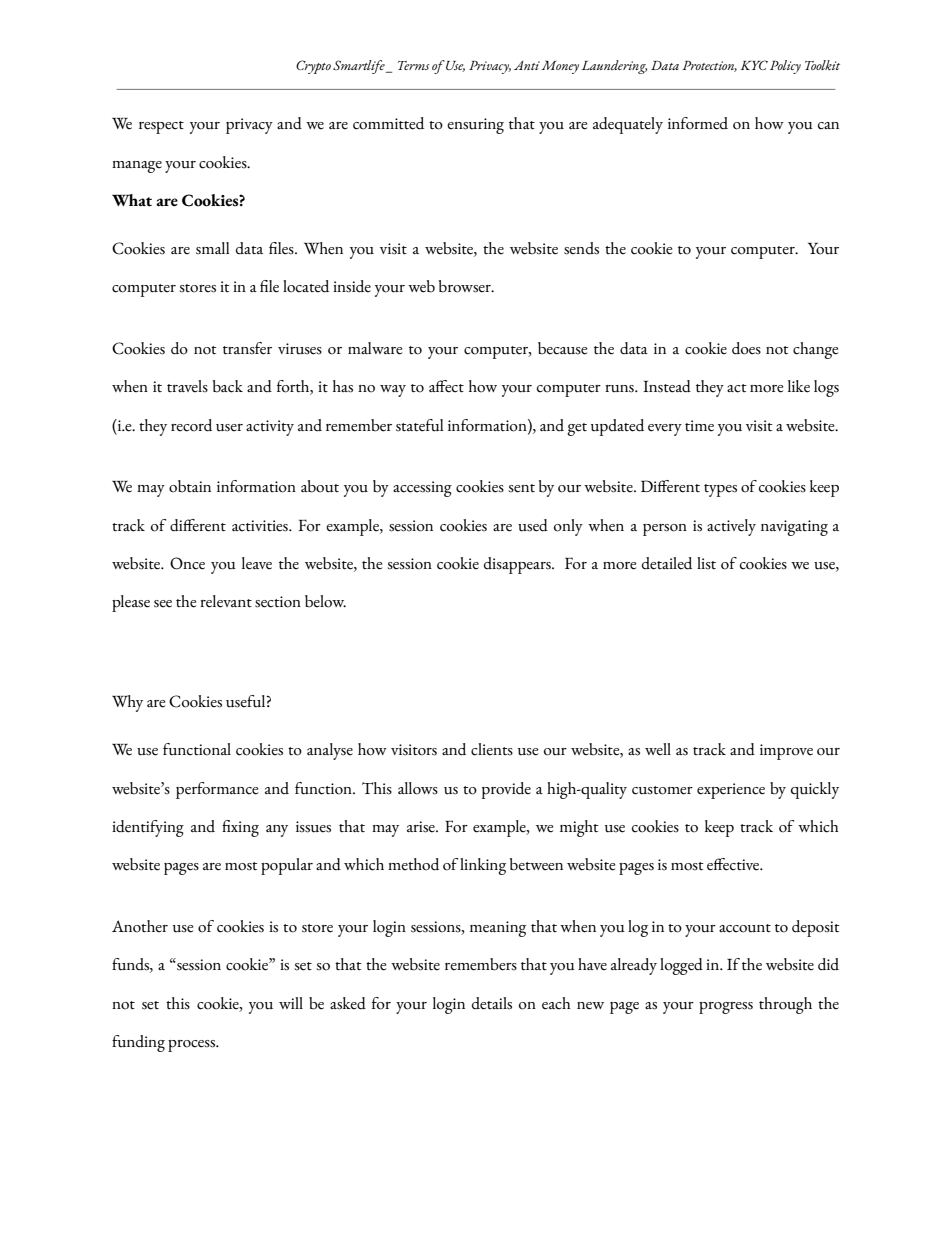  What do you see at coordinates (706, 563) in the screenshot?
I see `list` at bounding box center [706, 563].
